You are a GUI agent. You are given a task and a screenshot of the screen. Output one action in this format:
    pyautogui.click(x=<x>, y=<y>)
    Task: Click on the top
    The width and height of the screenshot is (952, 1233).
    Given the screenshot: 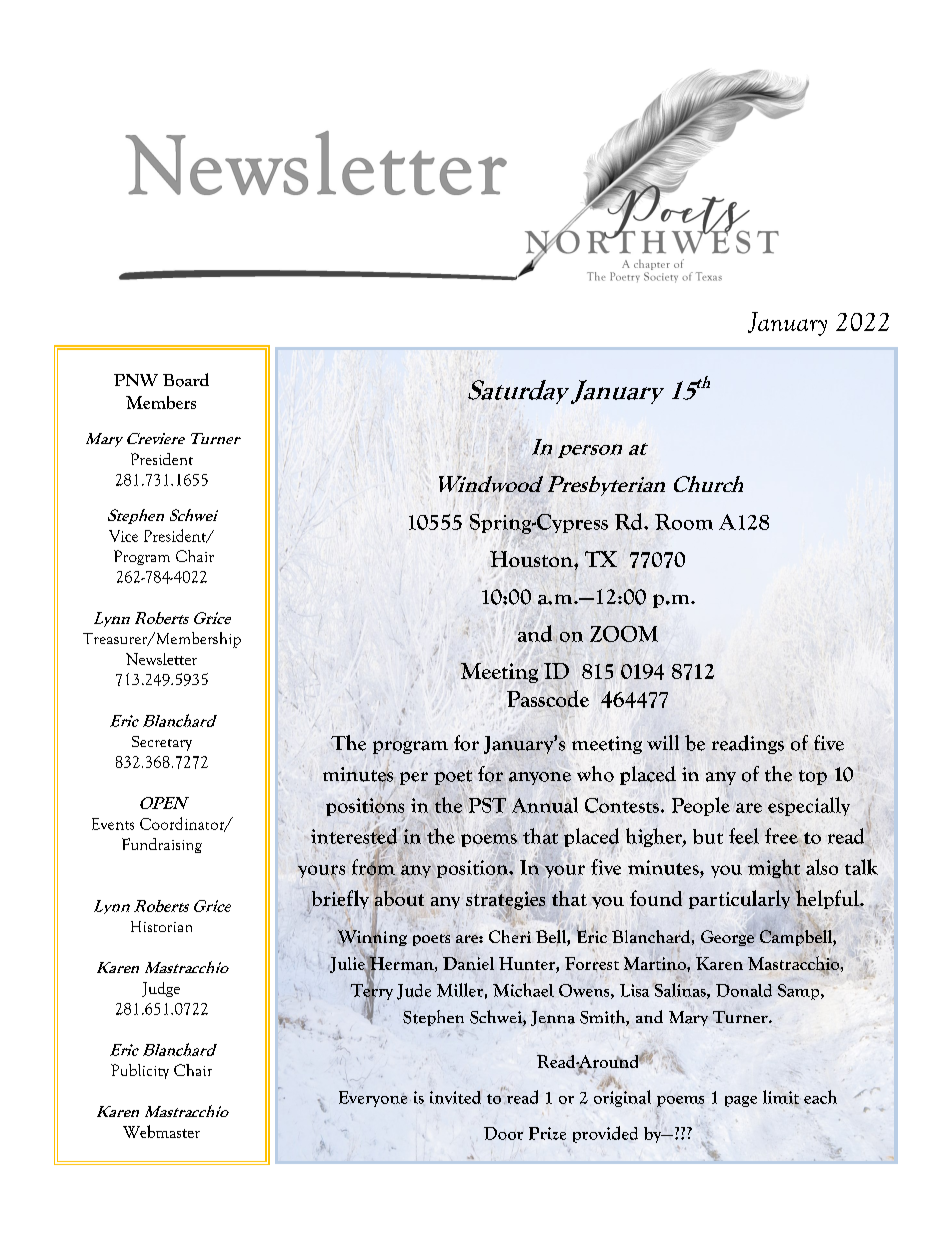 What is the action you would take?
    pyautogui.click(x=813, y=777)
